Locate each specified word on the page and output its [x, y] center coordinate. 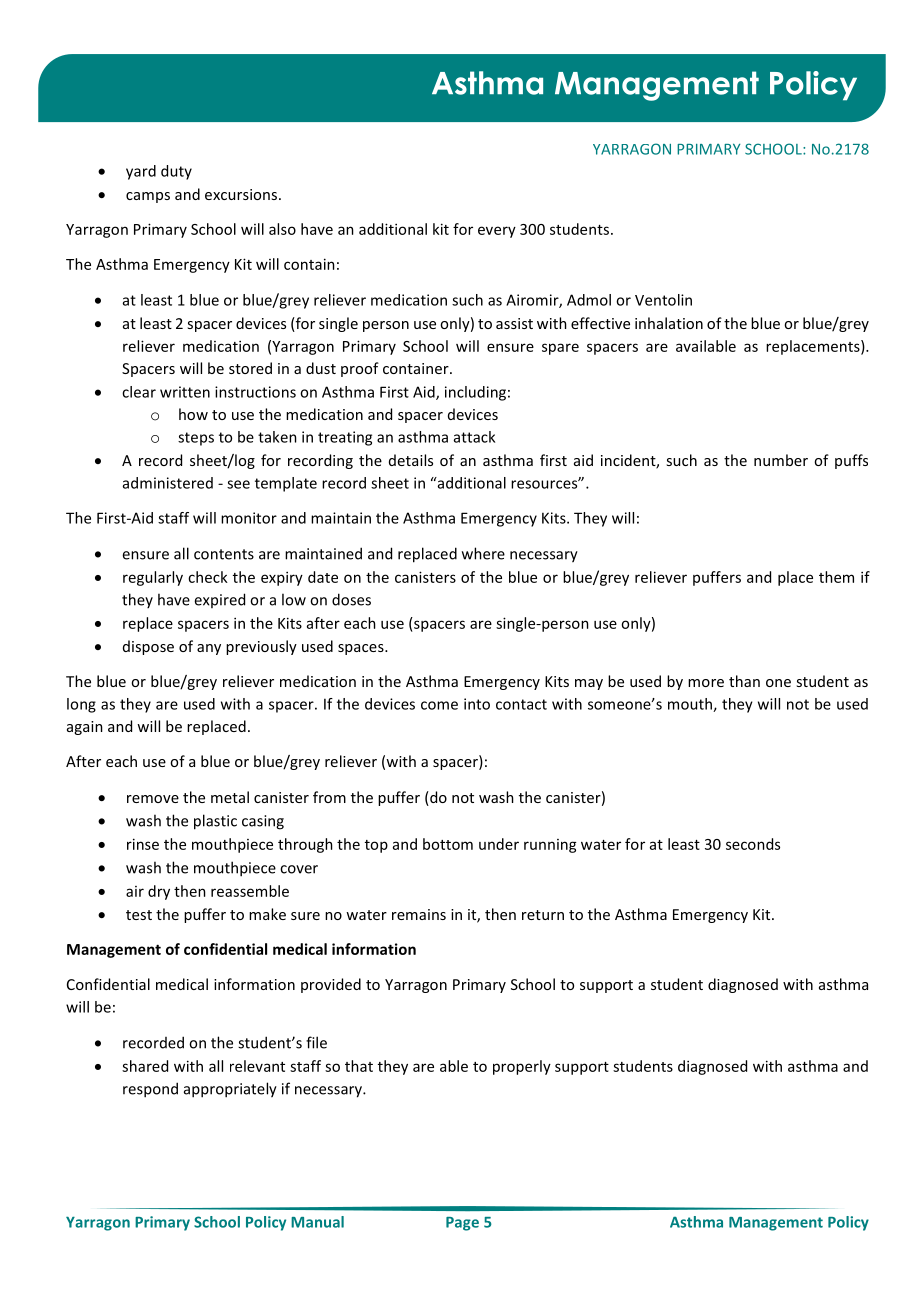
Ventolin [663, 300]
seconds [753, 844]
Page [462, 1224]
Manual [317, 1222]
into [477, 704]
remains [419, 914]
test [139, 915]
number [781, 460]
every [497, 232]
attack [474, 437]
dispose [148, 647]
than [744, 681]
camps [148, 197]
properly [522, 1067]
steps [196, 439]
